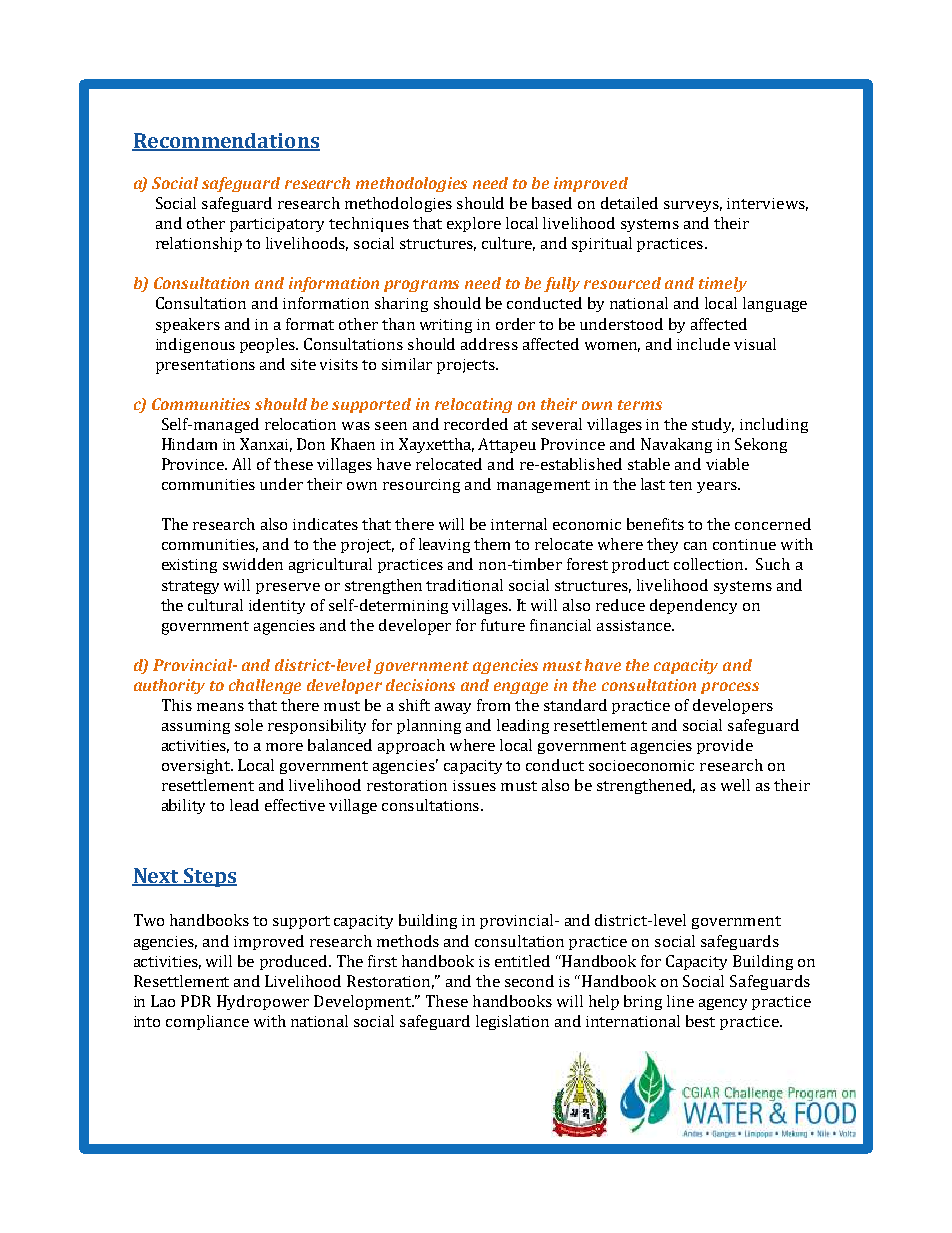  Describe the element at coordinates (196, 1001) in the screenshot. I see `PDR` at that location.
